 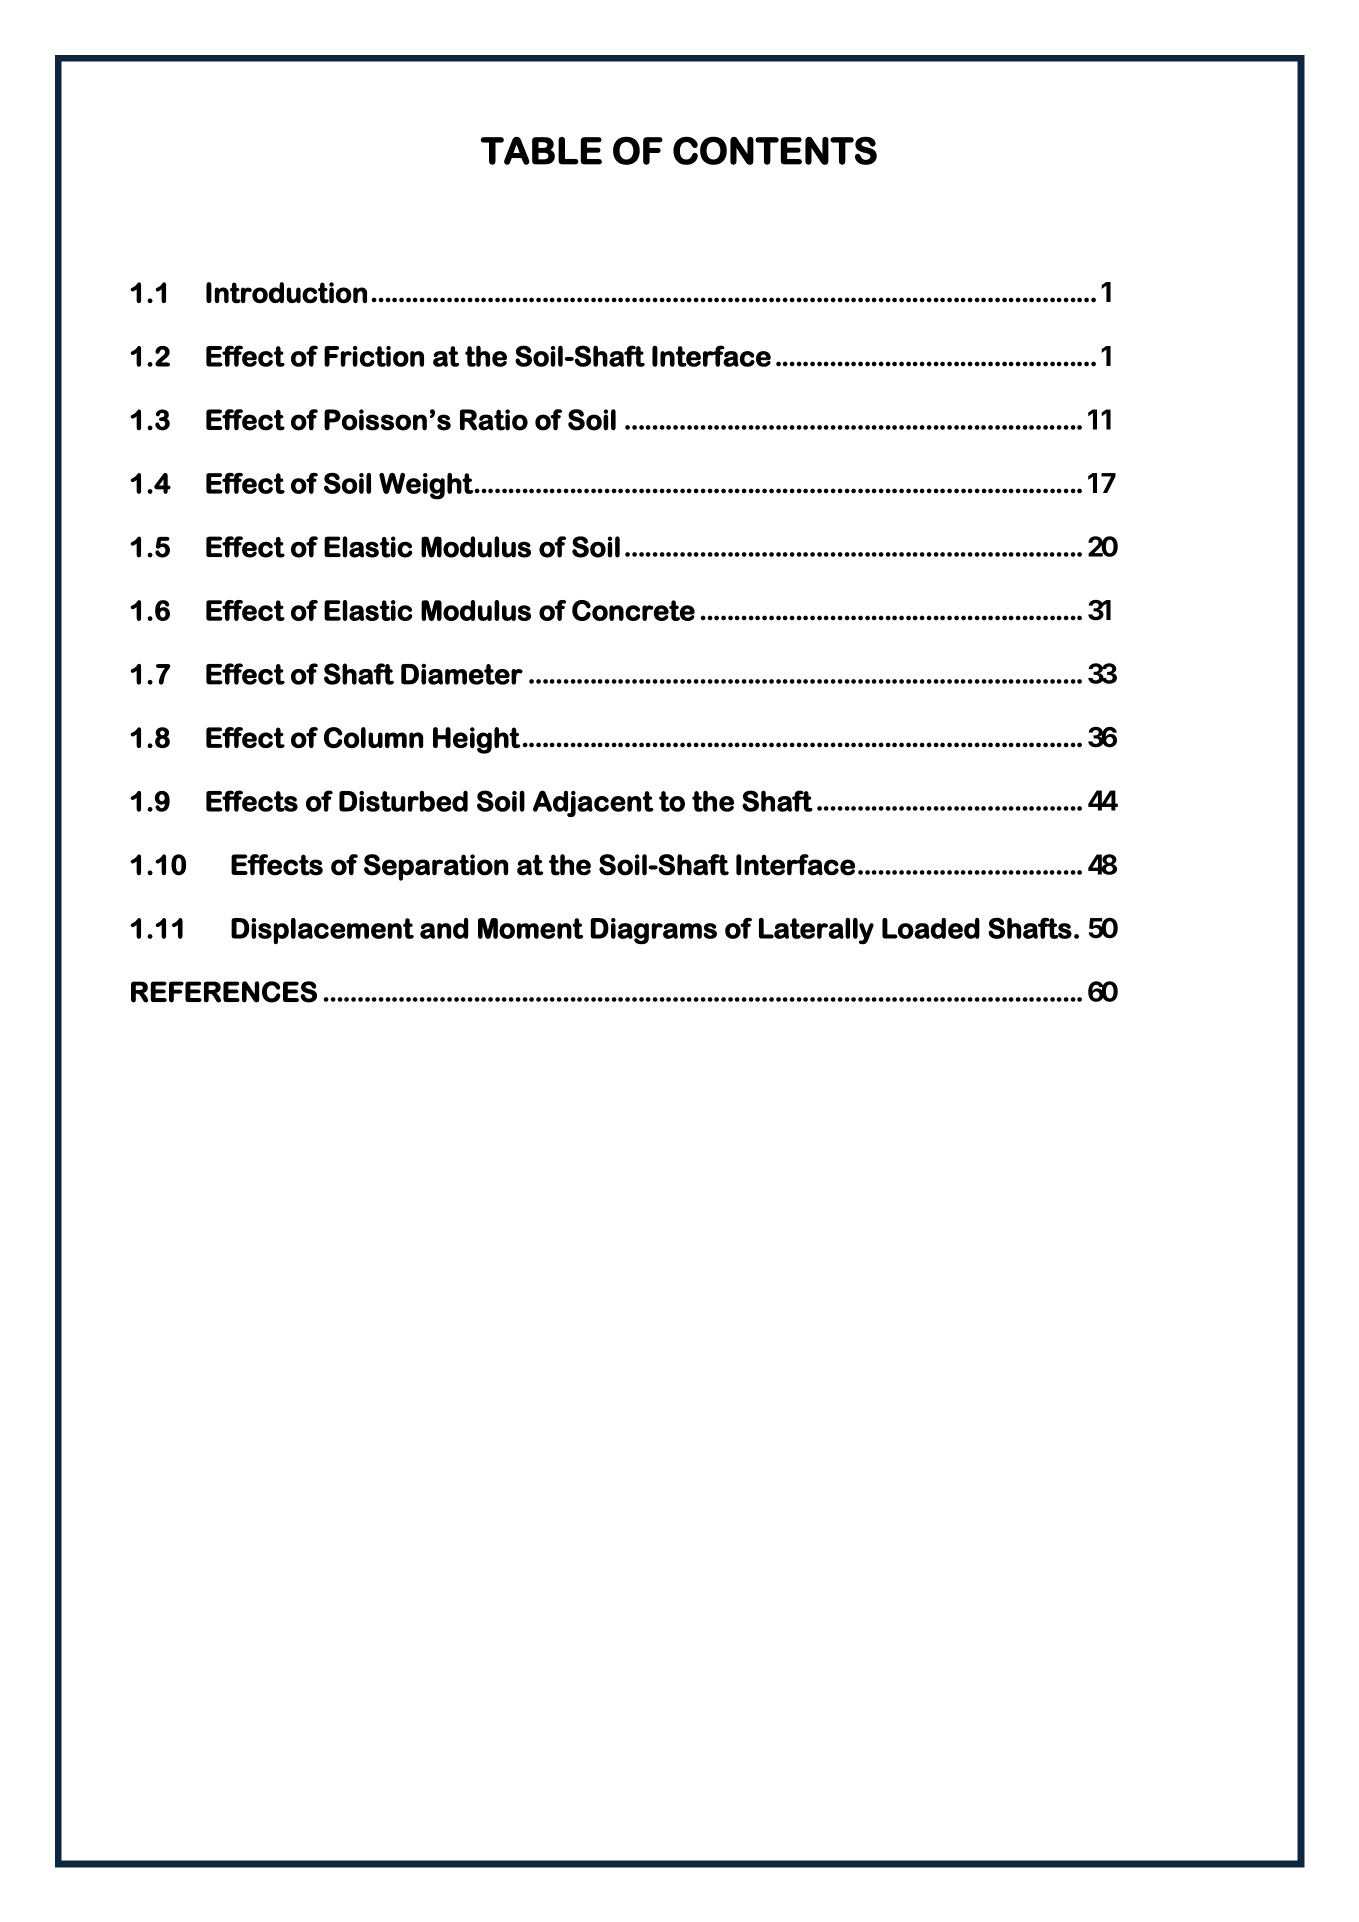 What do you see at coordinates (373, 737) in the screenshot?
I see `Column` at bounding box center [373, 737].
